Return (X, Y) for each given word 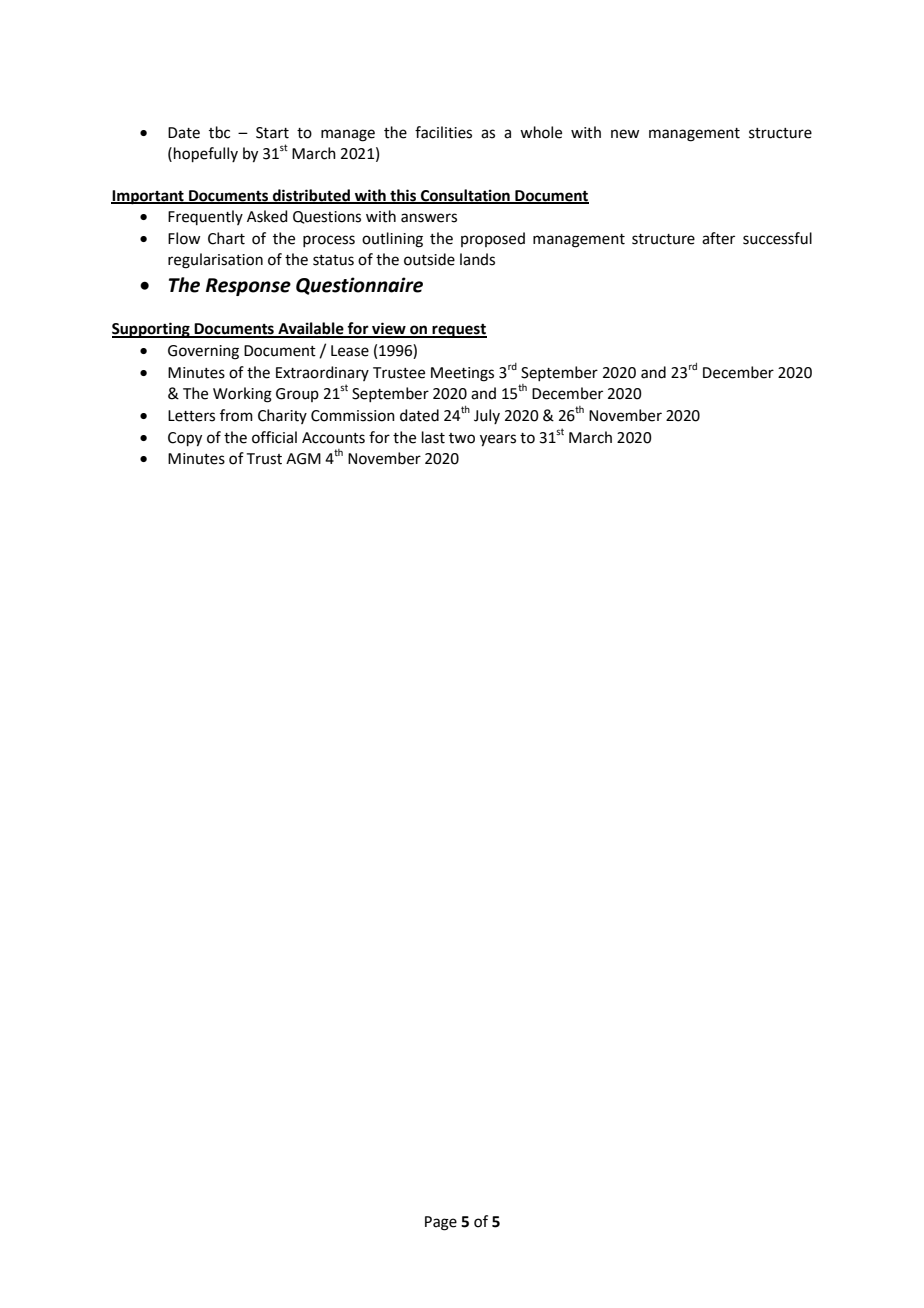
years (498, 440)
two (462, 438)
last (433, 437)
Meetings (462, 374)
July (487, 416)
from (236, 415)
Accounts (333, 438)
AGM (303, 459)
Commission (353, 416)
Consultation (465, 196)
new (625, 134)
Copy (185, 439)
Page (441, 1223)
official (274, 437)
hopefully (206, 154)
